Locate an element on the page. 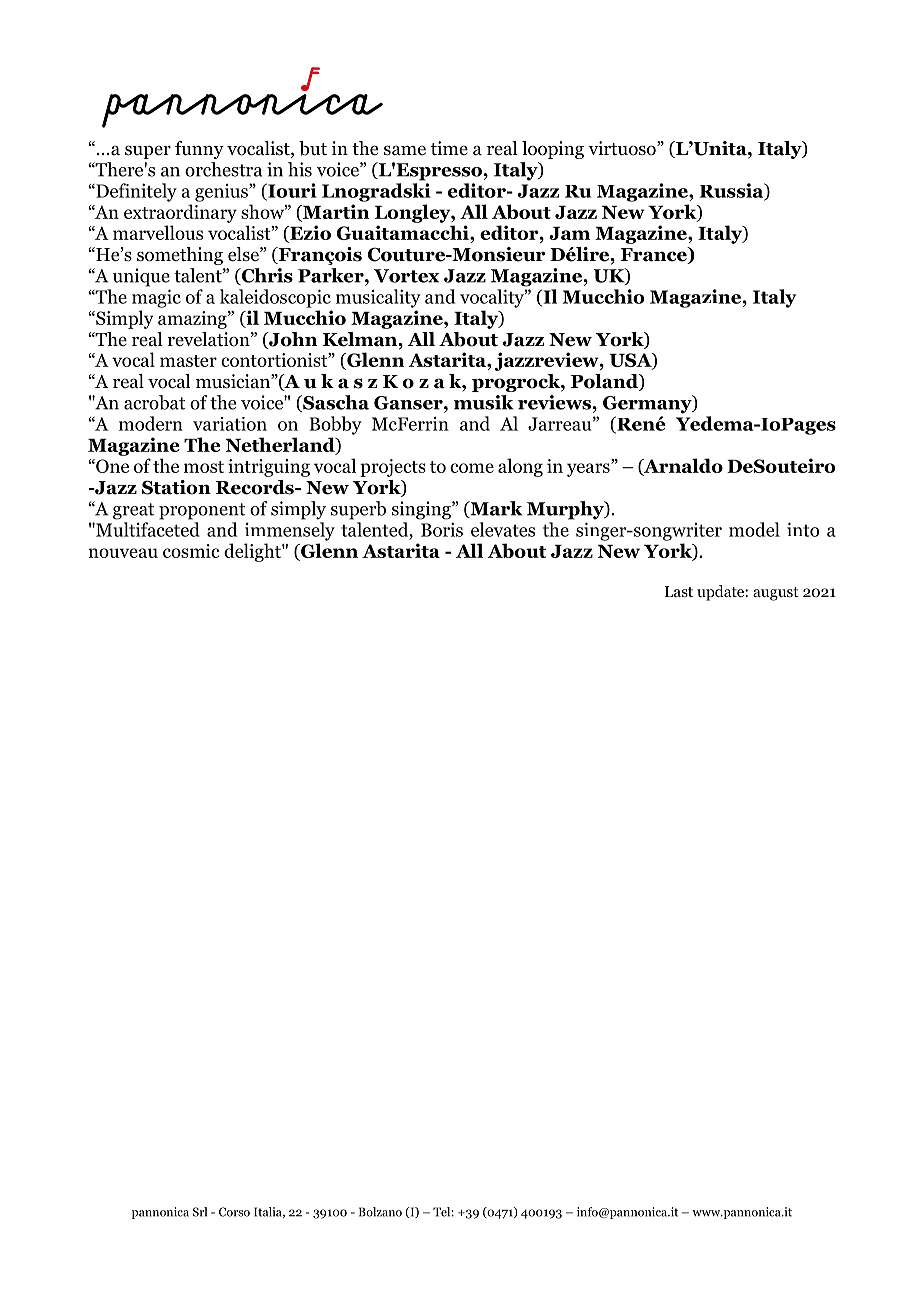 The width and height of the document is (924, 1308). genius is located at coordinates (222, 192).
